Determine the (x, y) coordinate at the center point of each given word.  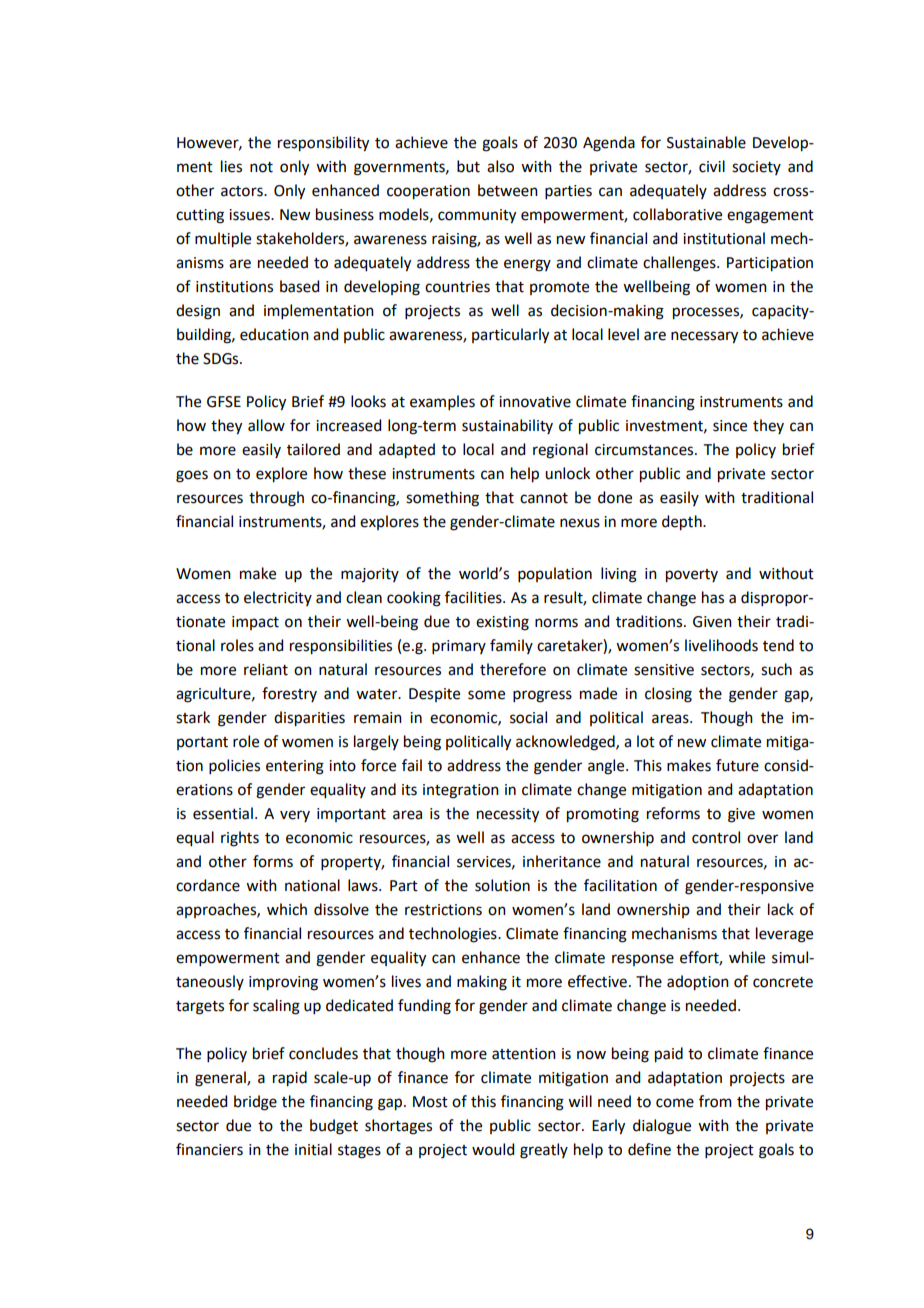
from (715, 1101)
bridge (255, 1103)
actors (243, 191)
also (500, 166)
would (493, 1149)
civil (712, 166)
